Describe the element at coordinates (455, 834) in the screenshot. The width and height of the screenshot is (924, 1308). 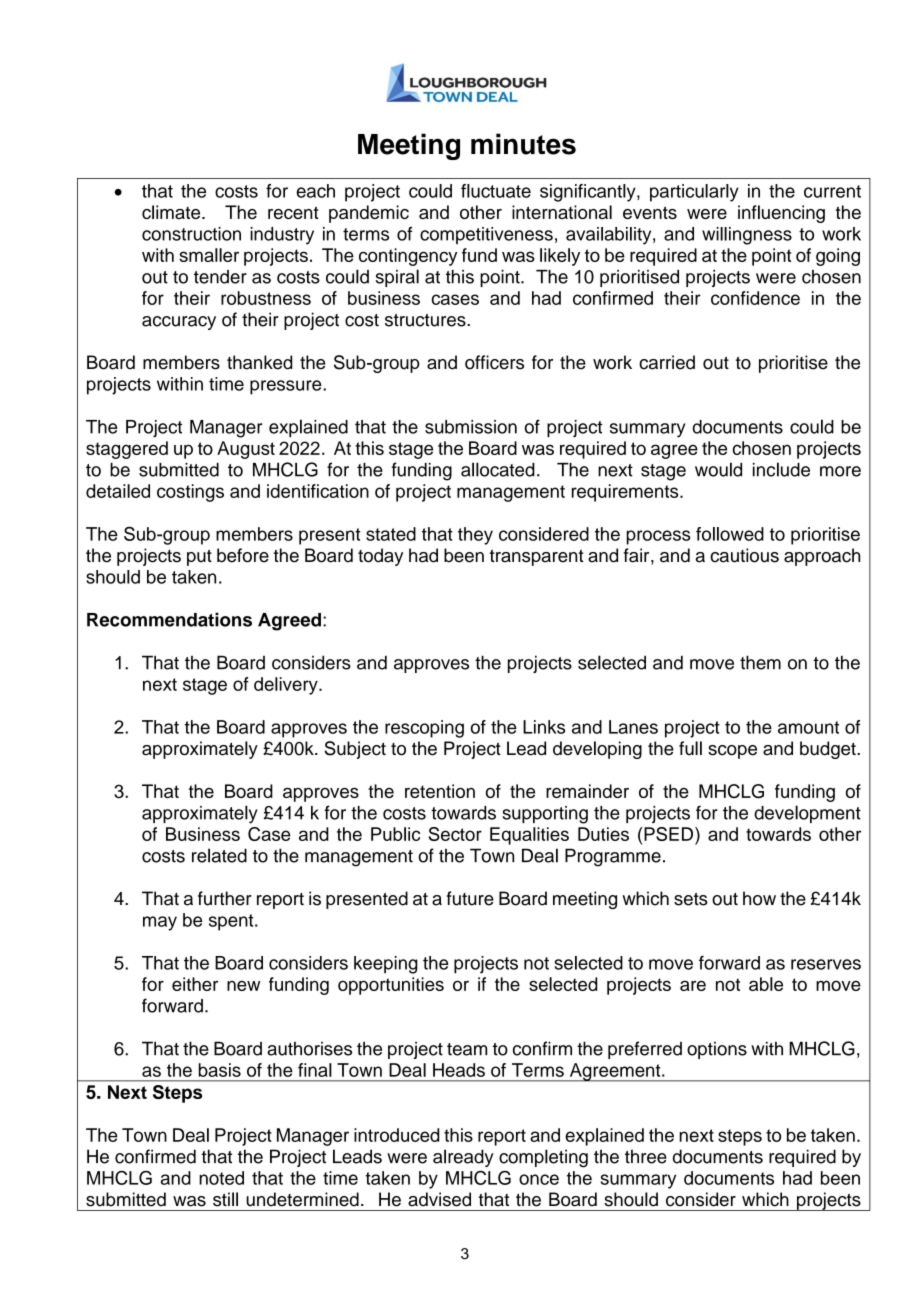
I see `Sector` at that location.
